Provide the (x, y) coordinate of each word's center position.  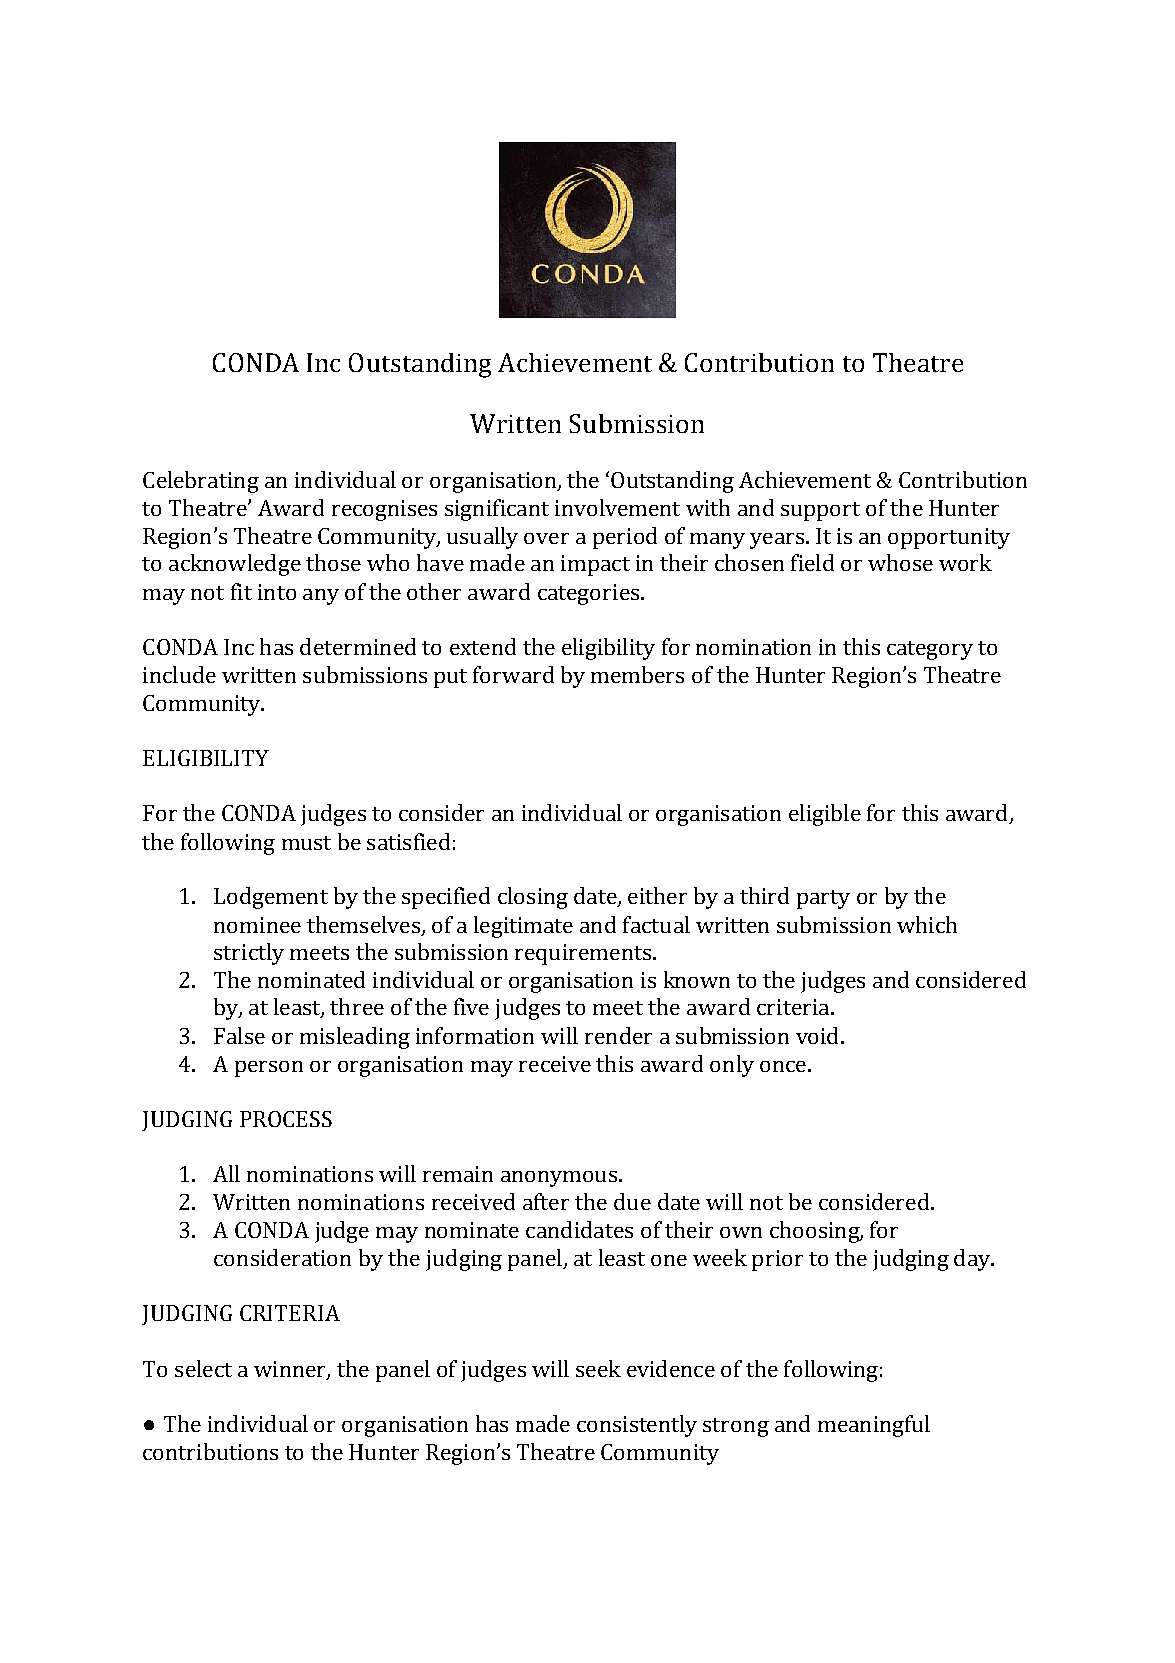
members (637, 674)
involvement (617, 507)
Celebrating (201, 482)
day (973, 1260)
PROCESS (286, 1119)
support (820, 511)
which (927, 924)
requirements (583, 954)
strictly (249, 954)
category (930, 650)
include (179, 674)
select (203, 1368)
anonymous (559, 1179)
